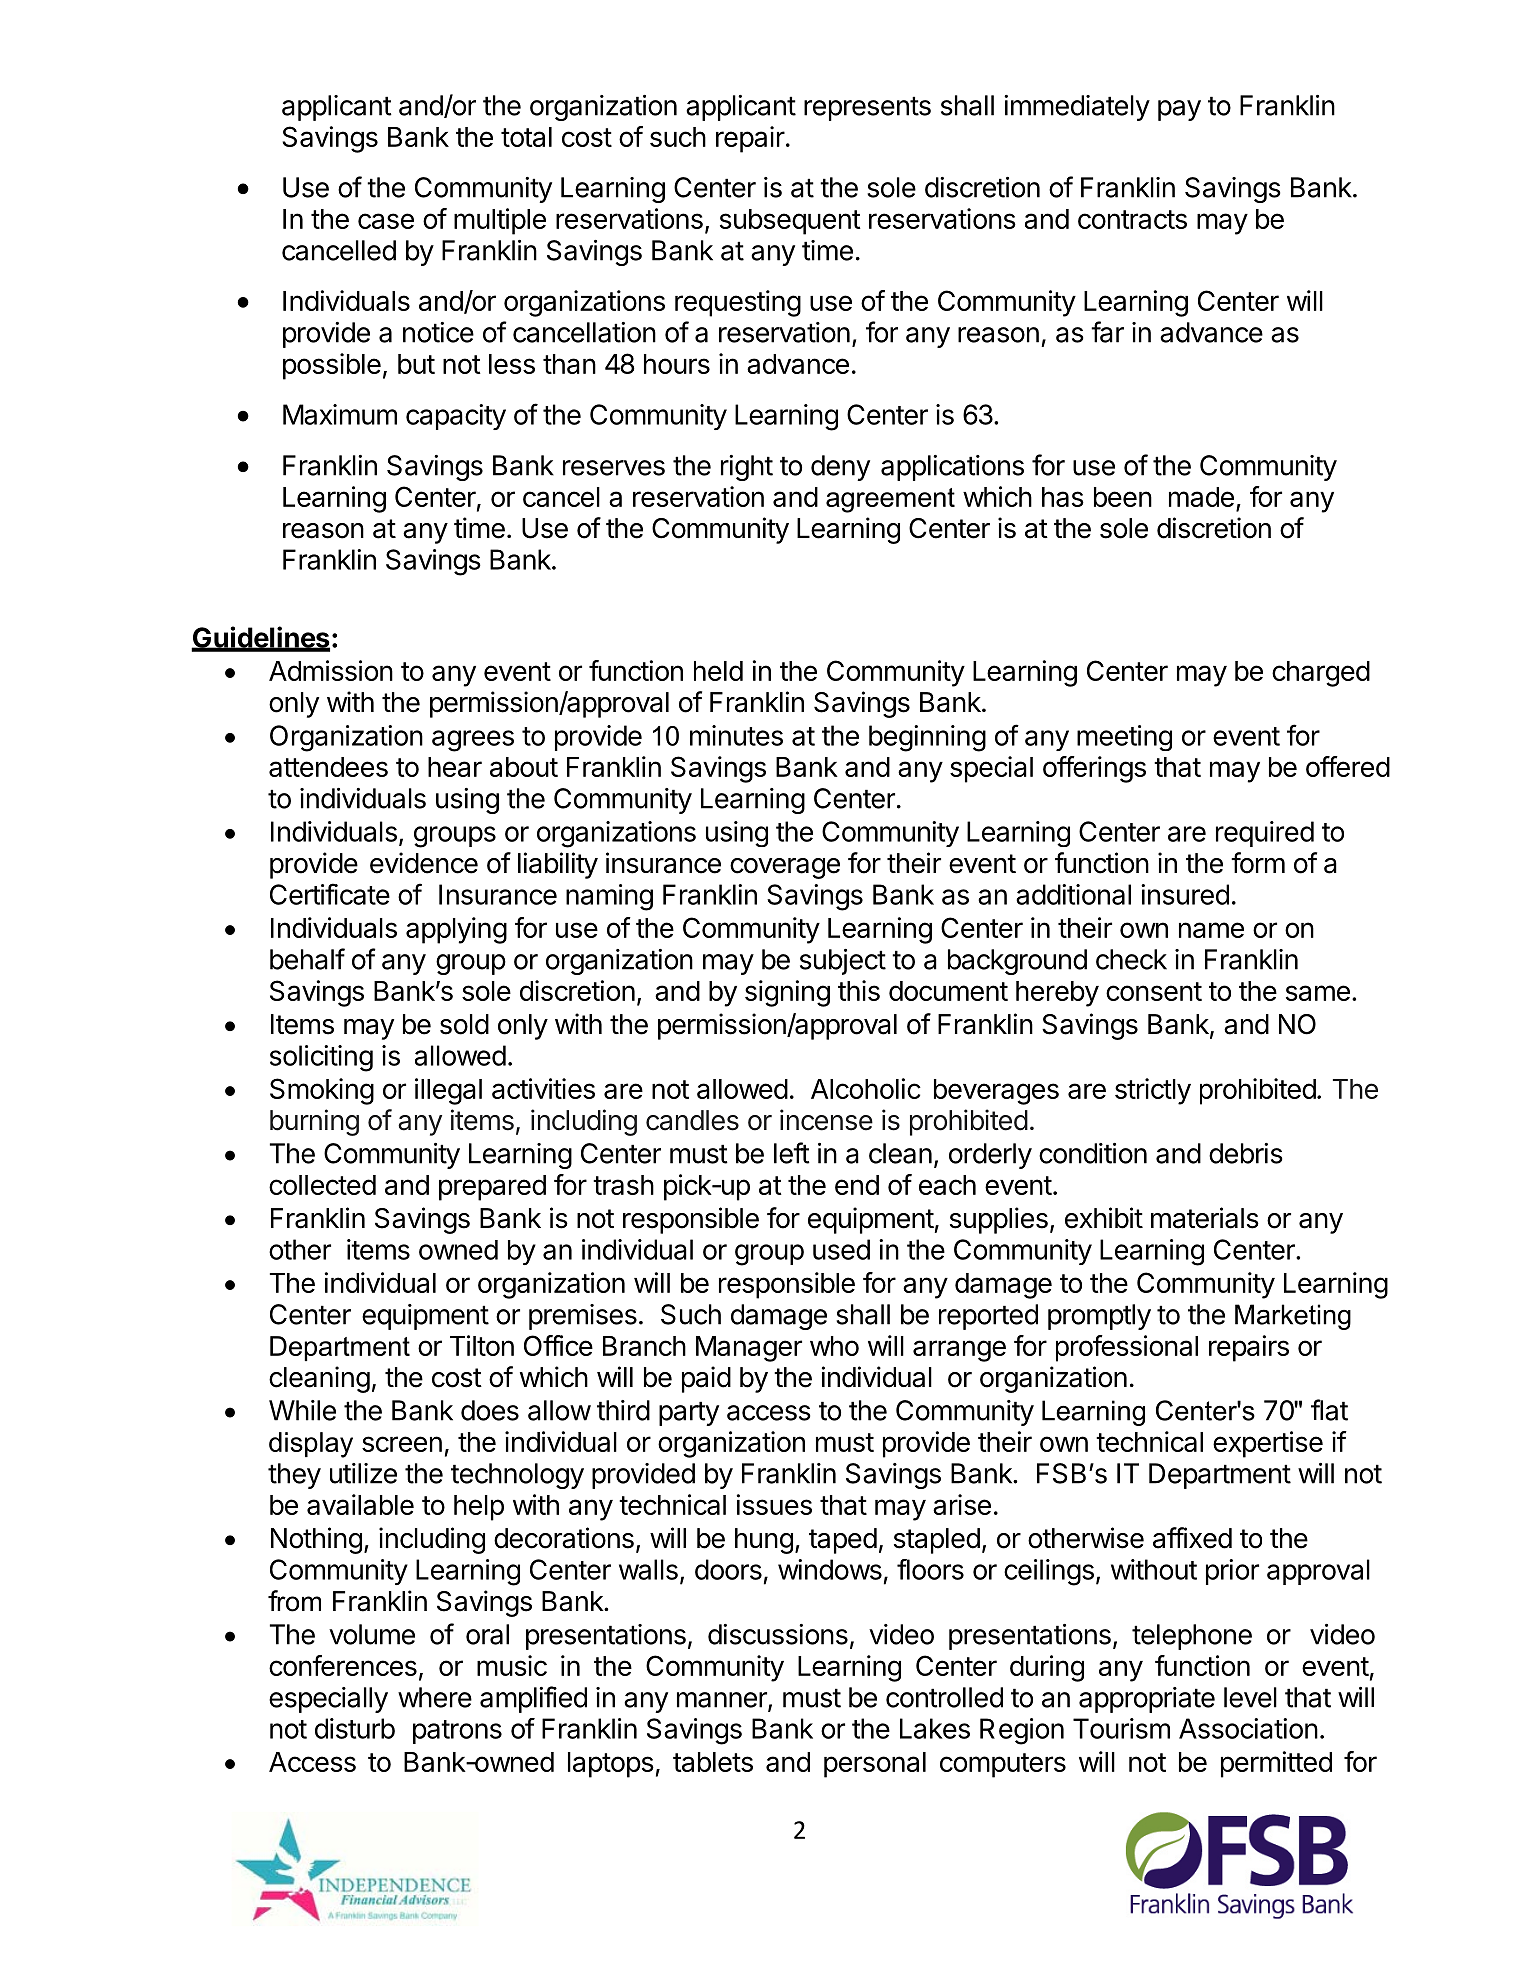 This document has width=1521, height=1969. Describe the element at coordinates (875, 1765) in the document. I see `personal` at that location.
